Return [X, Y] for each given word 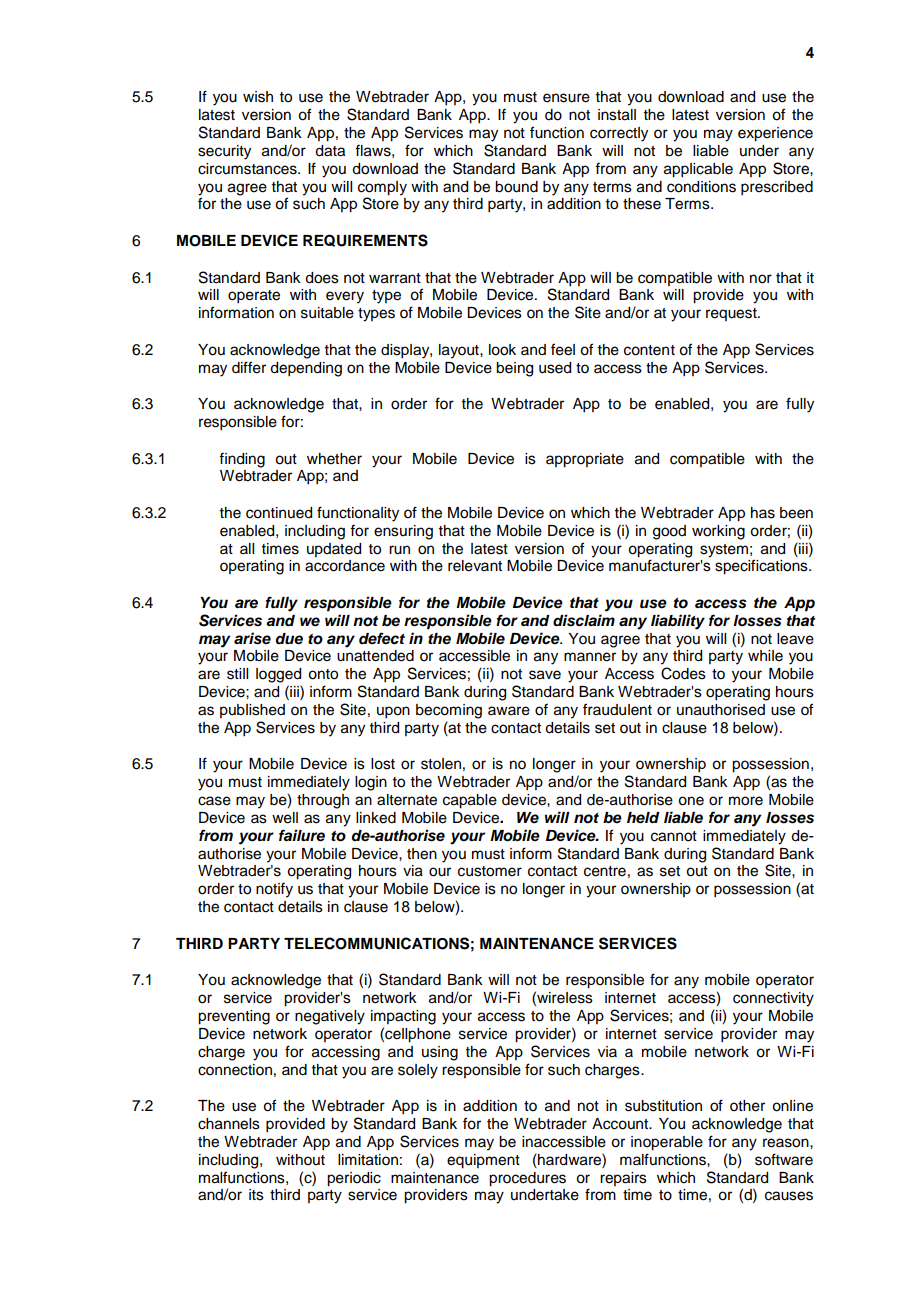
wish [258, 97]
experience [775, 134]
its [256, 1195]
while [765, 656]
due [289, 639]
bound [516, 187]
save [545, 675]
